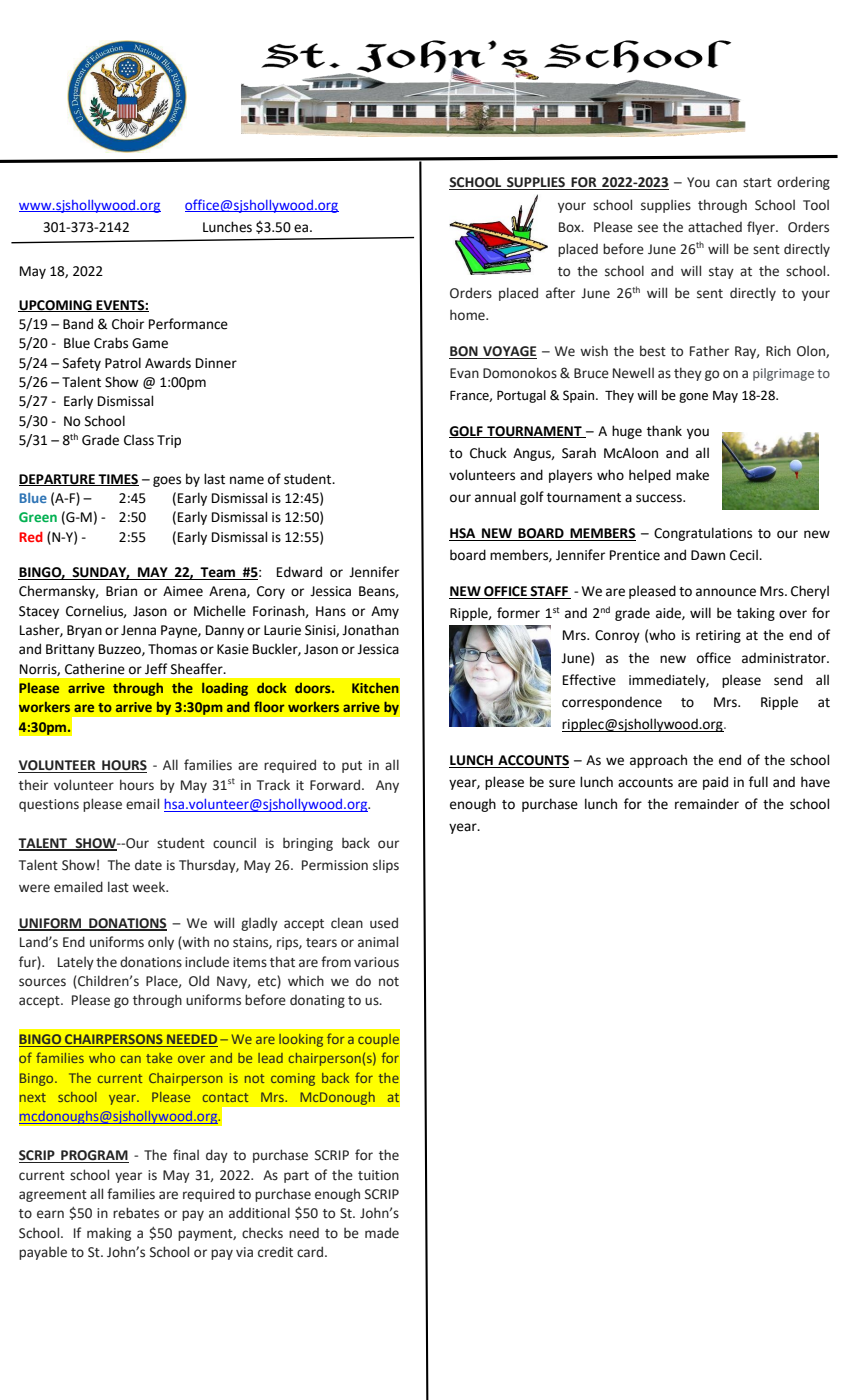 Image resolution: width=849 pixels, height=1400 pixels. What do you see at coordinates (571, 227) in the screenshot?
I see `Box` at bounding box center [571, 227].
